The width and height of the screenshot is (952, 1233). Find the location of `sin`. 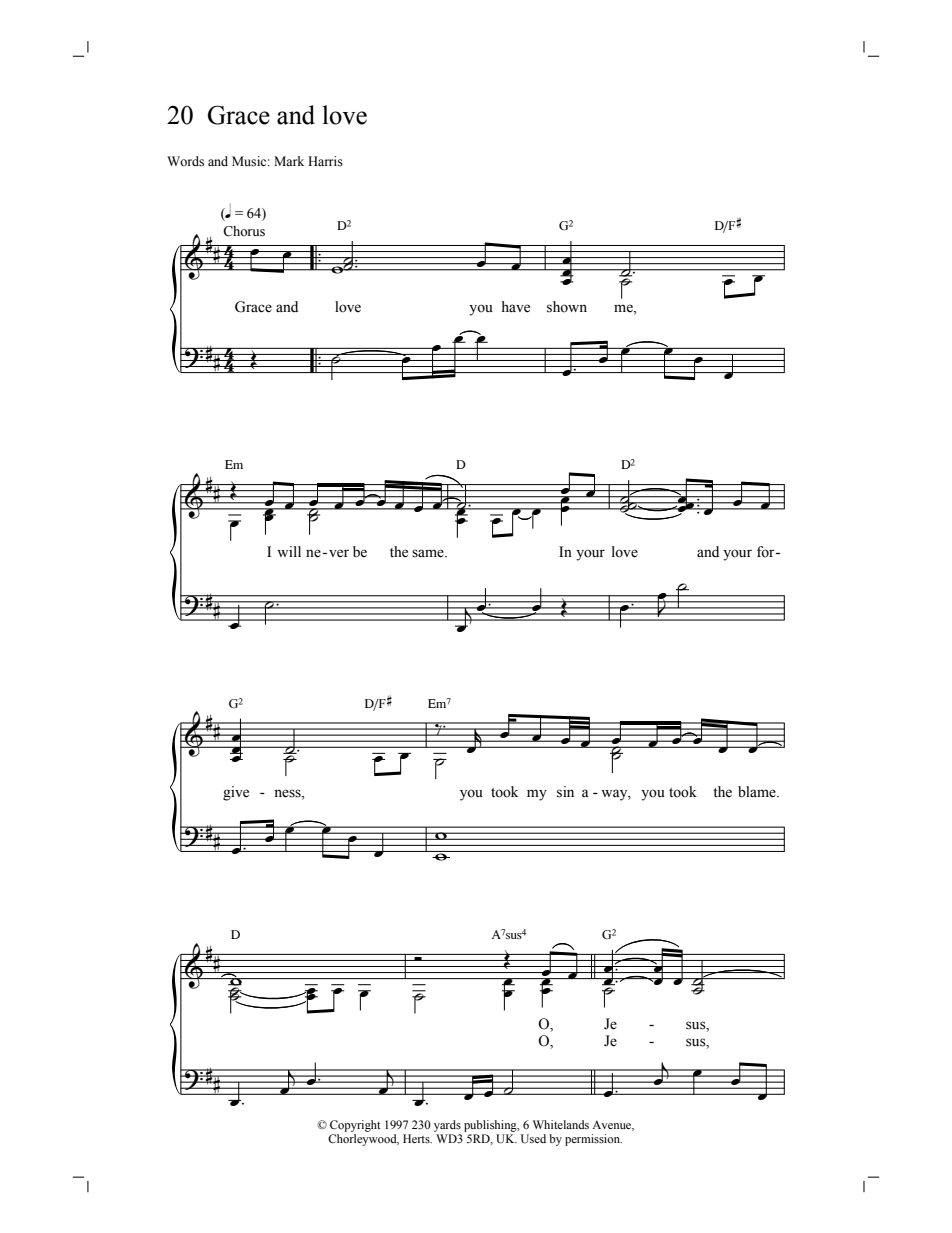

sin is located at coordinates (565, 792).
